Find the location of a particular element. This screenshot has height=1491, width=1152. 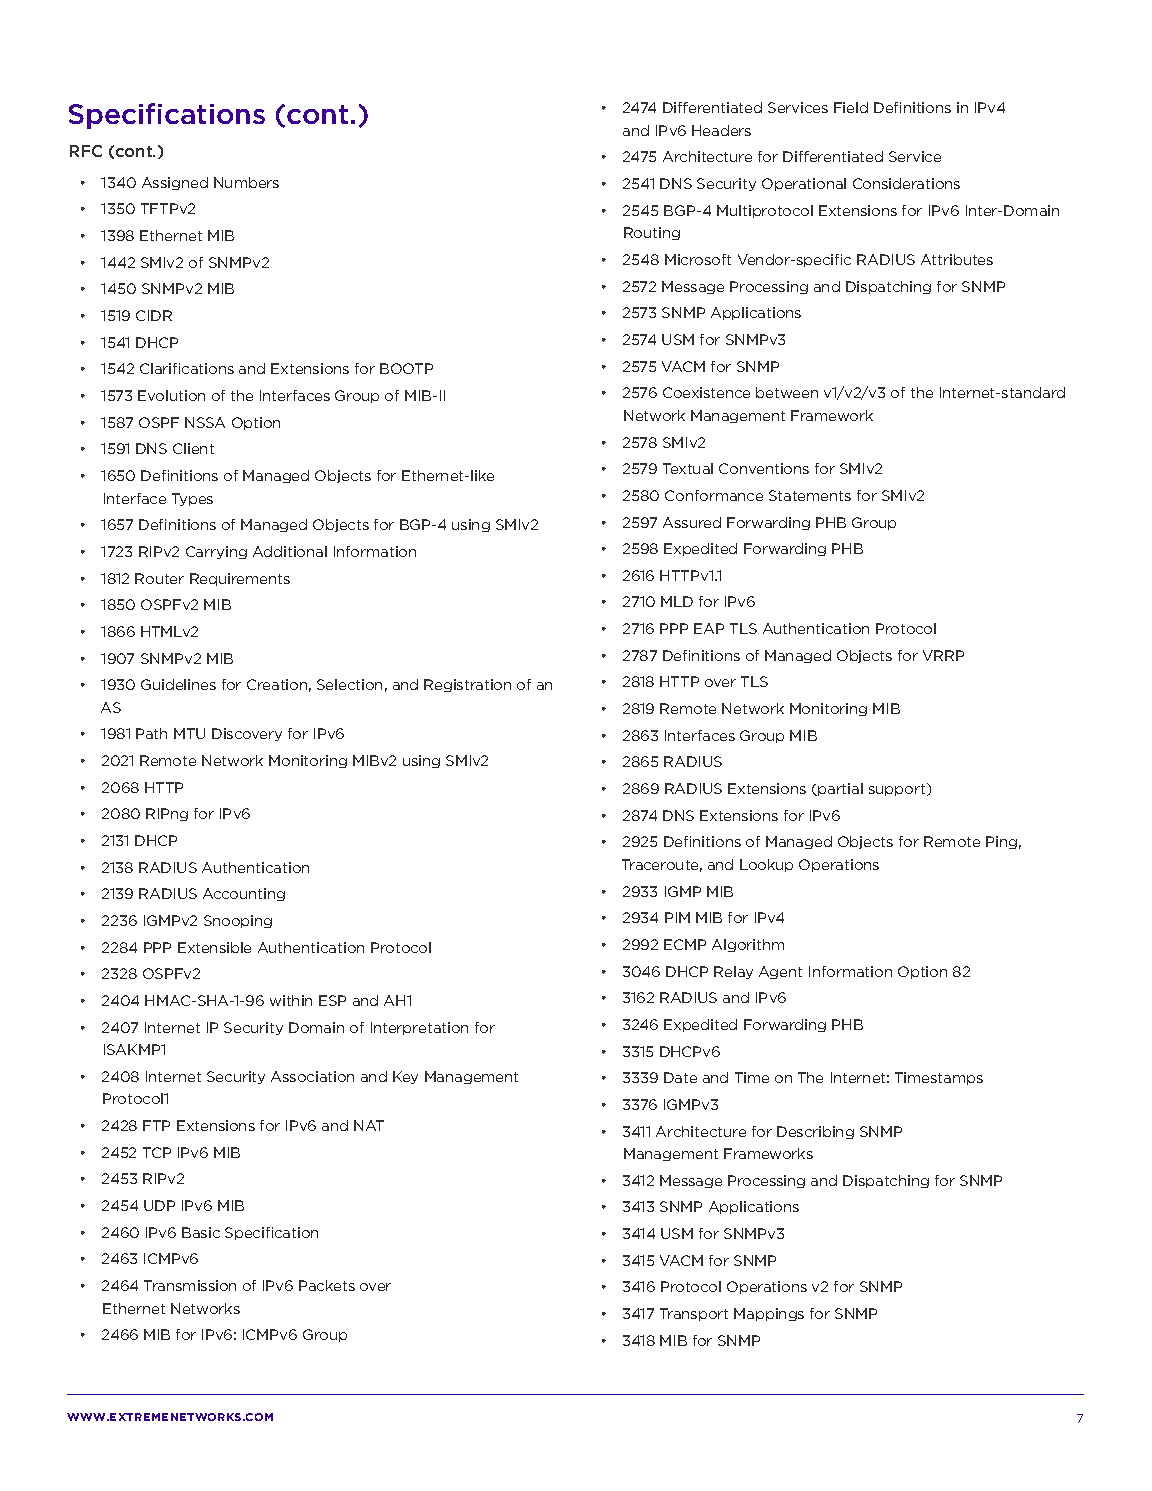

Assigned is located at coordinates (175, 183).
